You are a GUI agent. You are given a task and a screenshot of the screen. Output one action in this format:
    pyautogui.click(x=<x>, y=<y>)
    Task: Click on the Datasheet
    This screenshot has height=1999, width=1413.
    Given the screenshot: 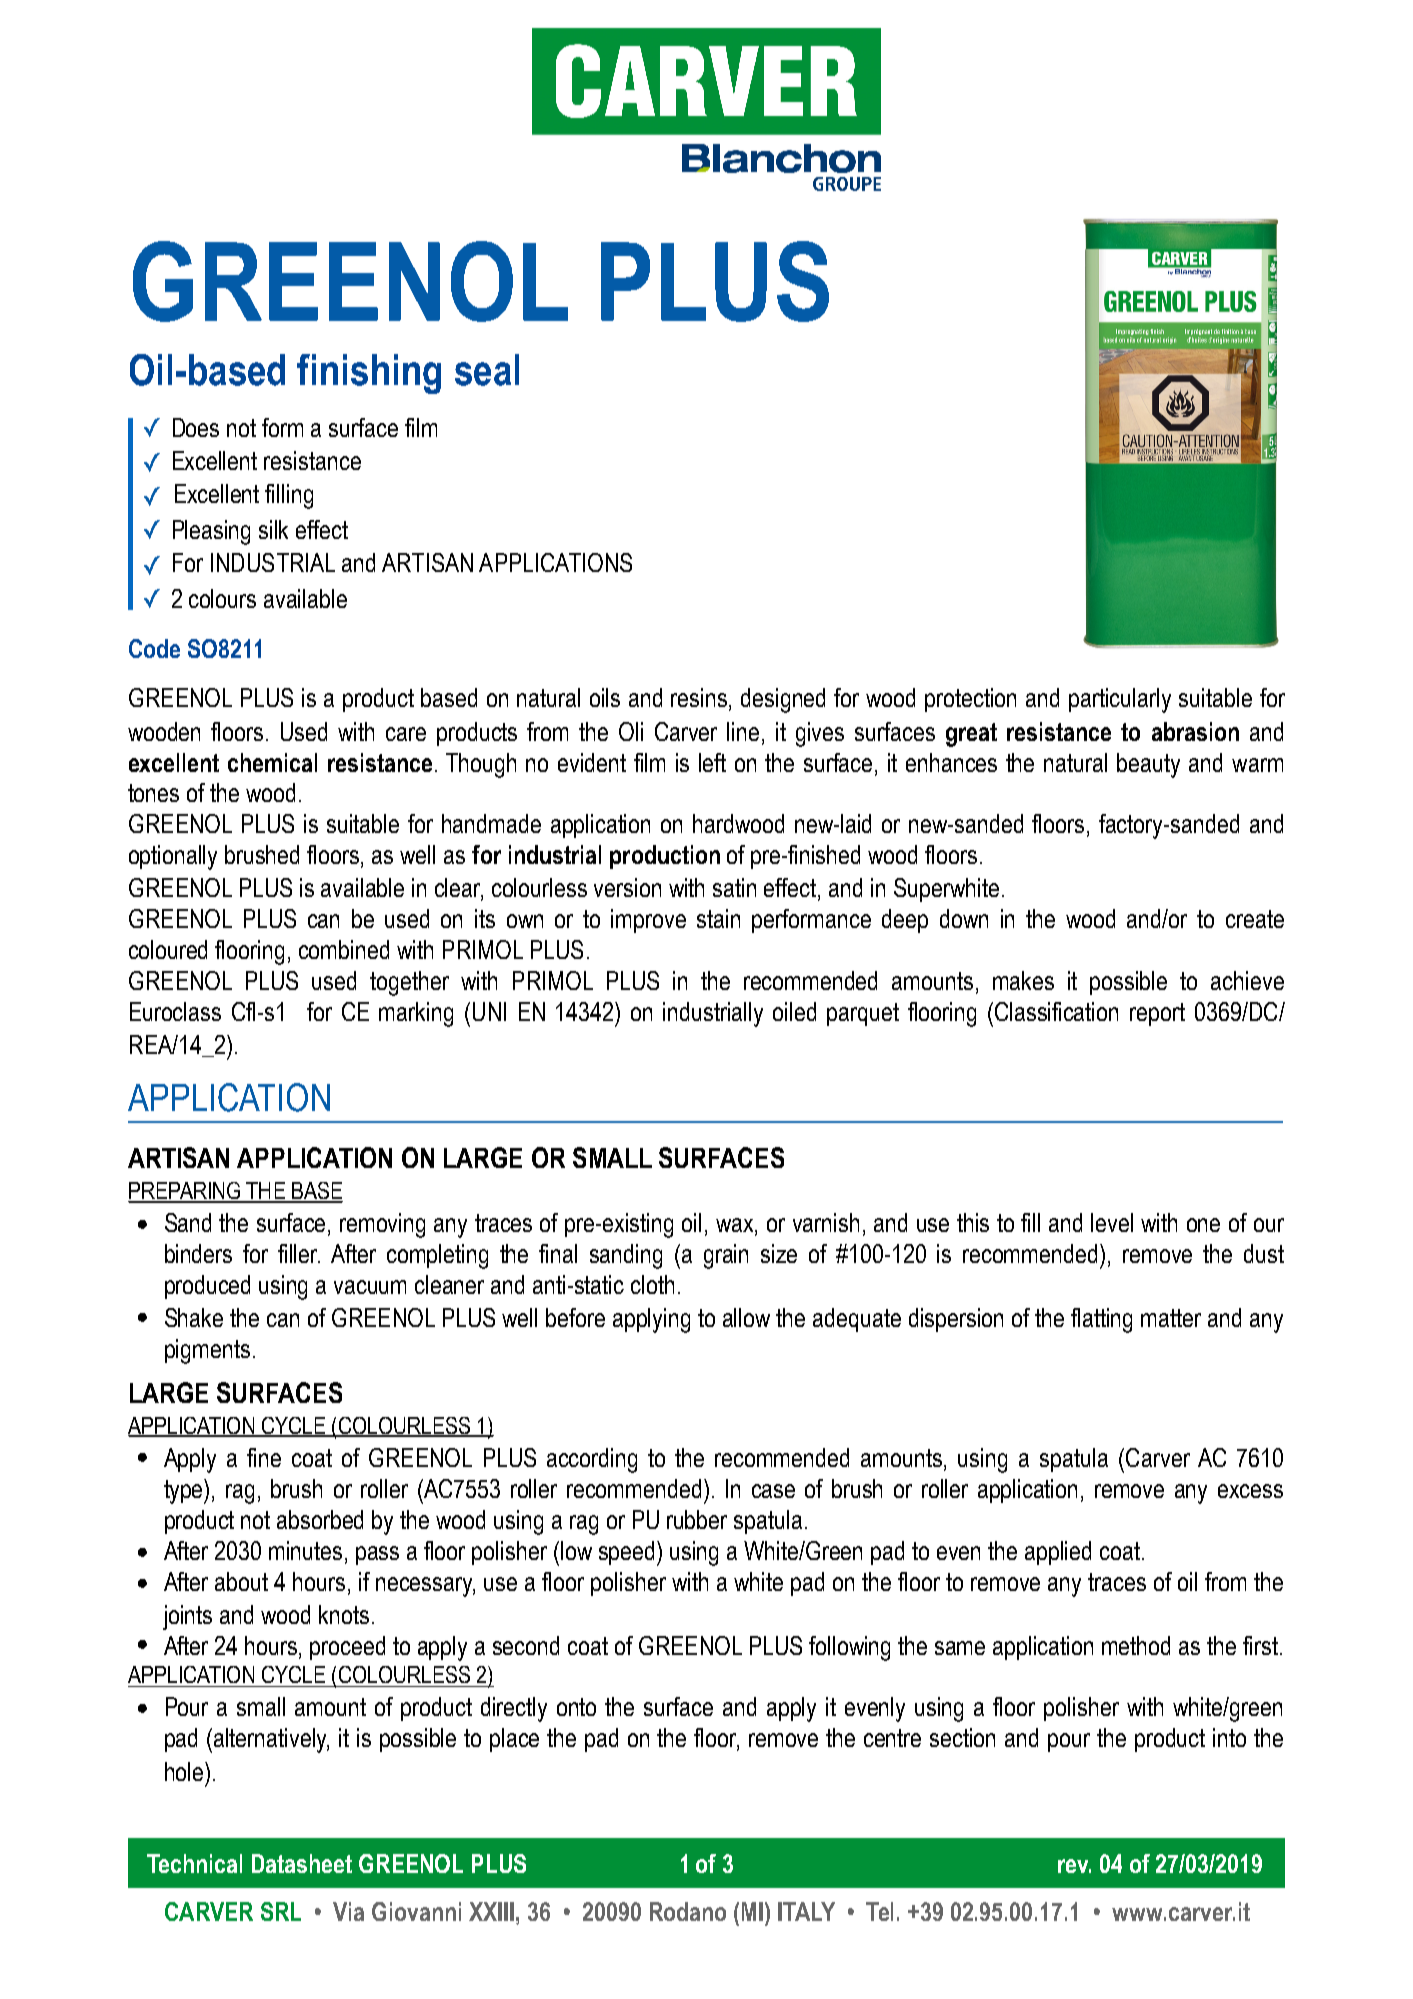 What is the action you would take?
    pyautogui.click(x=302, y=1863)
